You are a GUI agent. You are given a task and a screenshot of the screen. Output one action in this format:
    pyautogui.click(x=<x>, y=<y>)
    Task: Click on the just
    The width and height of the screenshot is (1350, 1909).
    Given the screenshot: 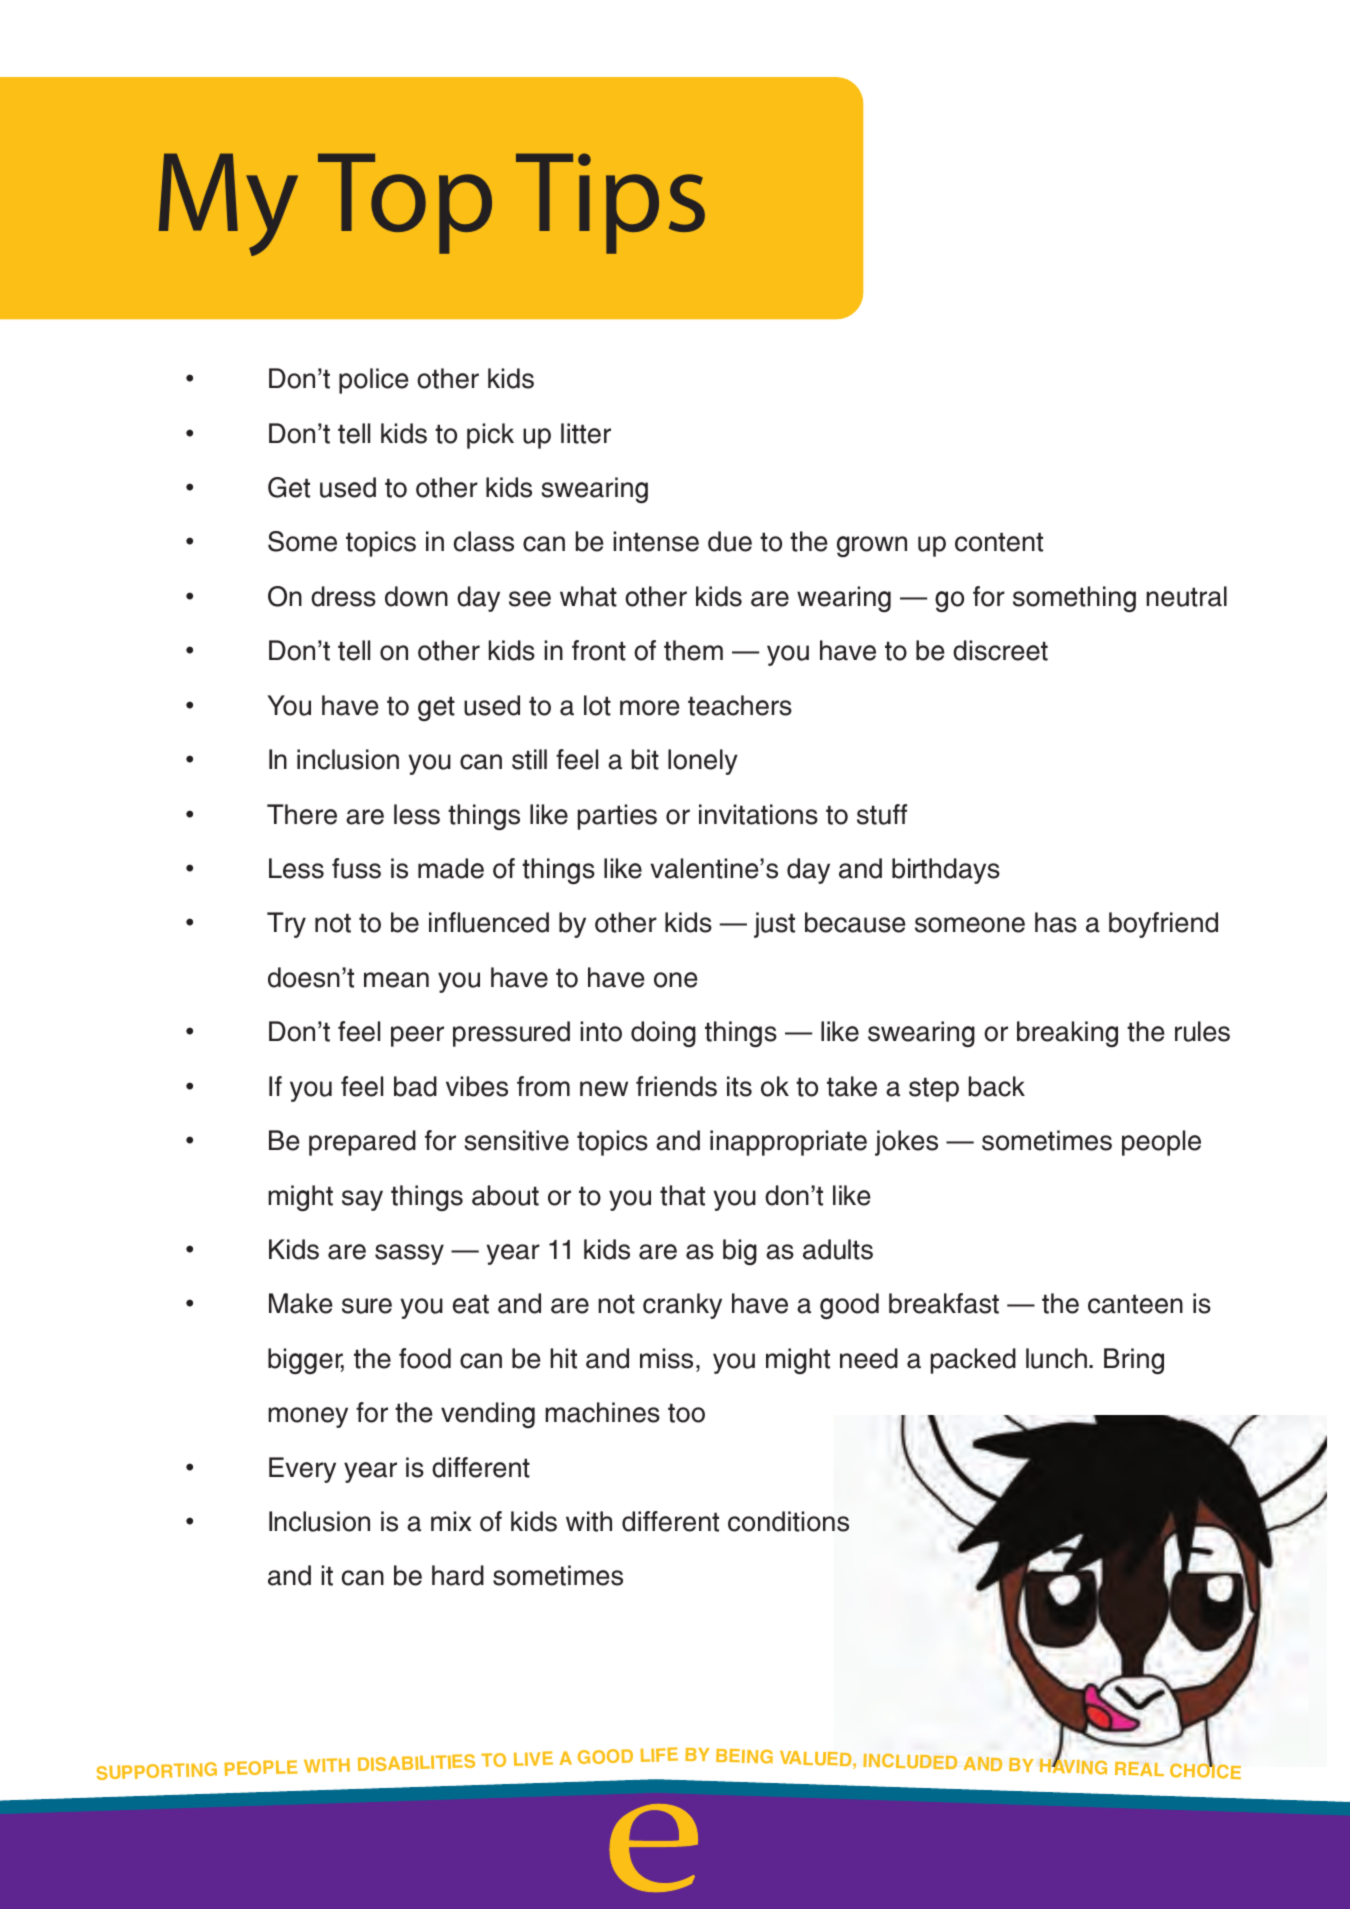 What is the action you would take?
    pyautogui.click(x=774, y=925)
